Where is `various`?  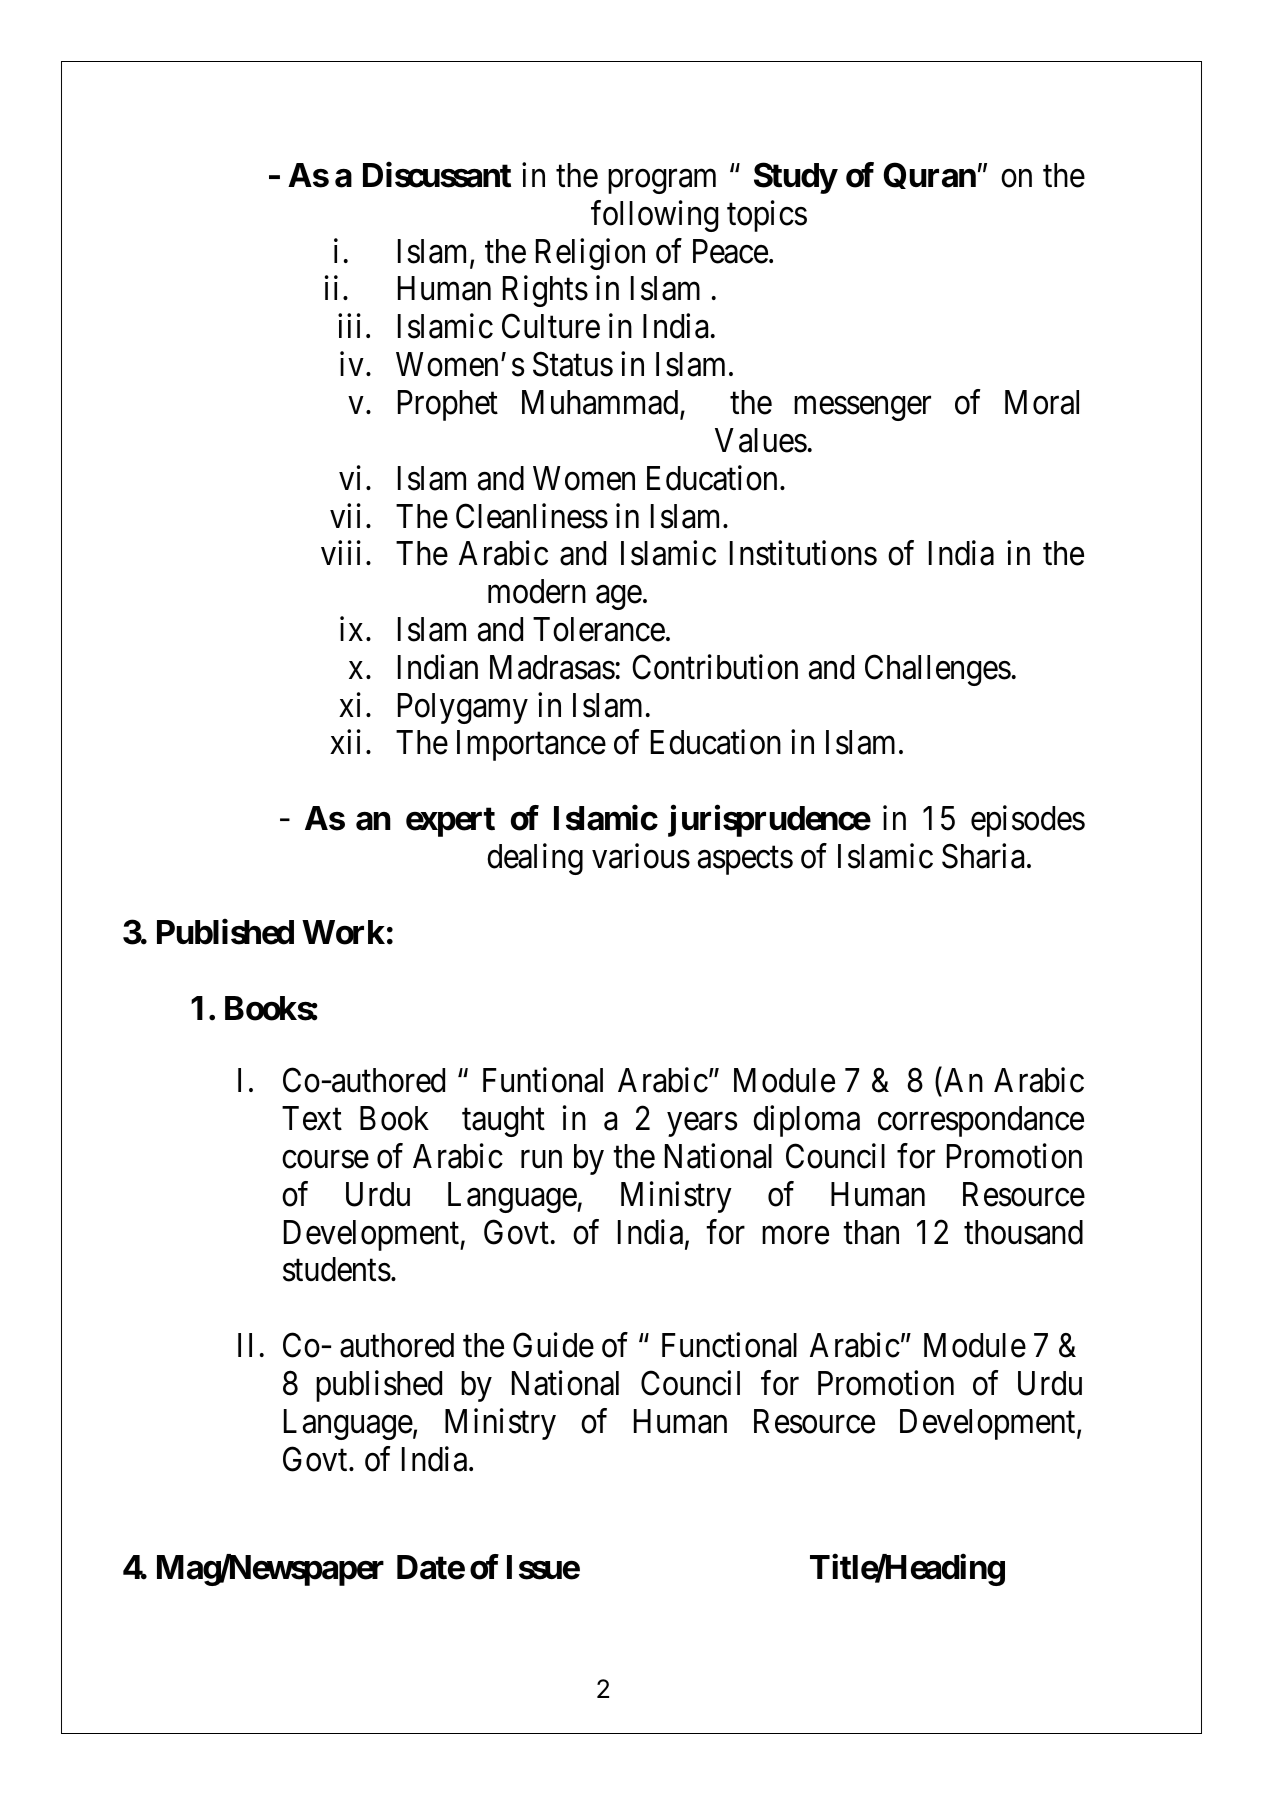
various is located at coordinates (641, 856).
